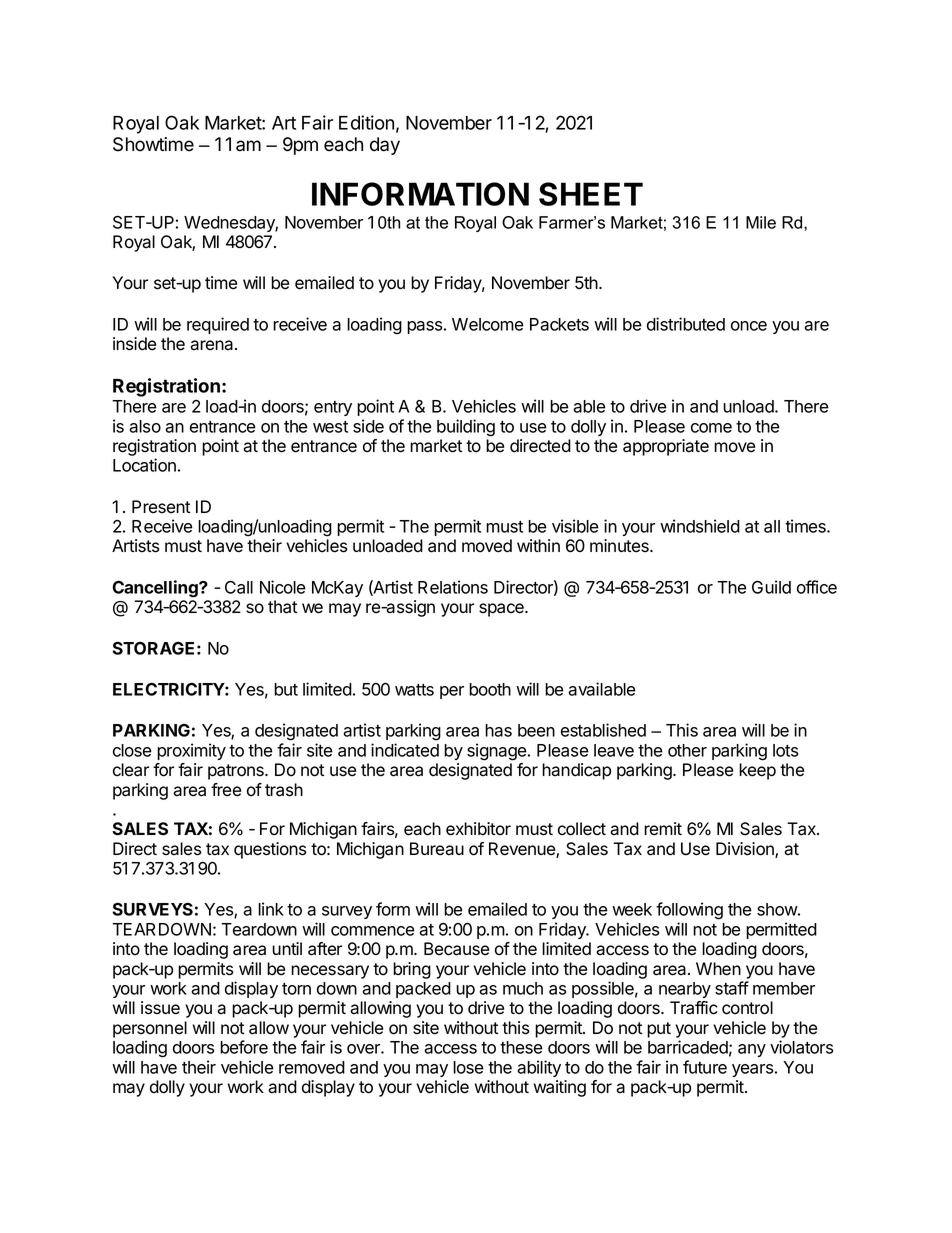 The width and height of the screenshot is (952, 1233). What do you see at coordinates (366, 122) in the screenshot?
I see `Edition` at bounding box center [366, 122].
